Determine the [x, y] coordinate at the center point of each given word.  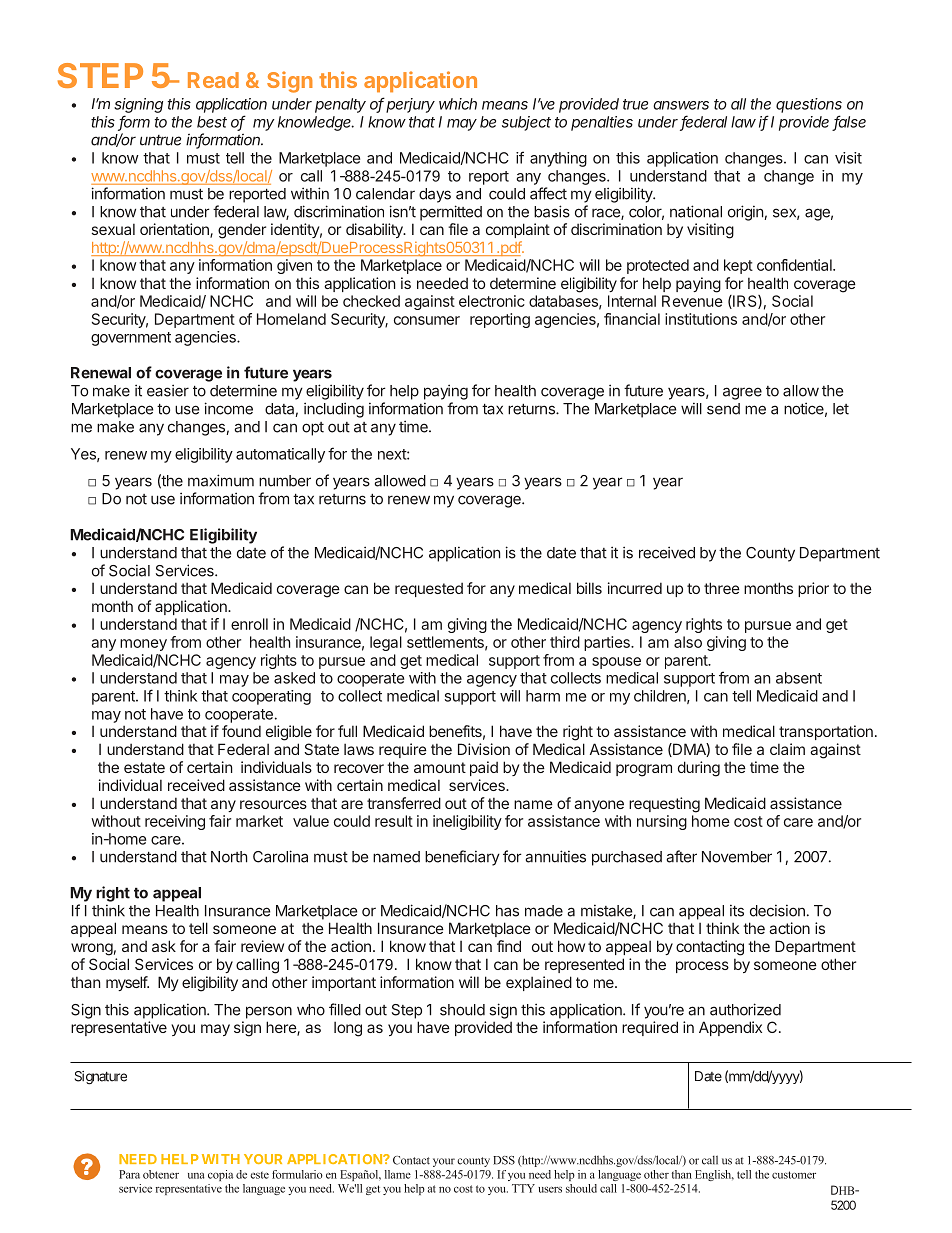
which [458, 104]
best [212, 122]
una [196, 1176]
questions [809, 105]
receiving [175, 822]
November [737, 857]
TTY [523, 1188]
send [723, 409]
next [393, 454]
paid [484, 768]
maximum [221, 480]
